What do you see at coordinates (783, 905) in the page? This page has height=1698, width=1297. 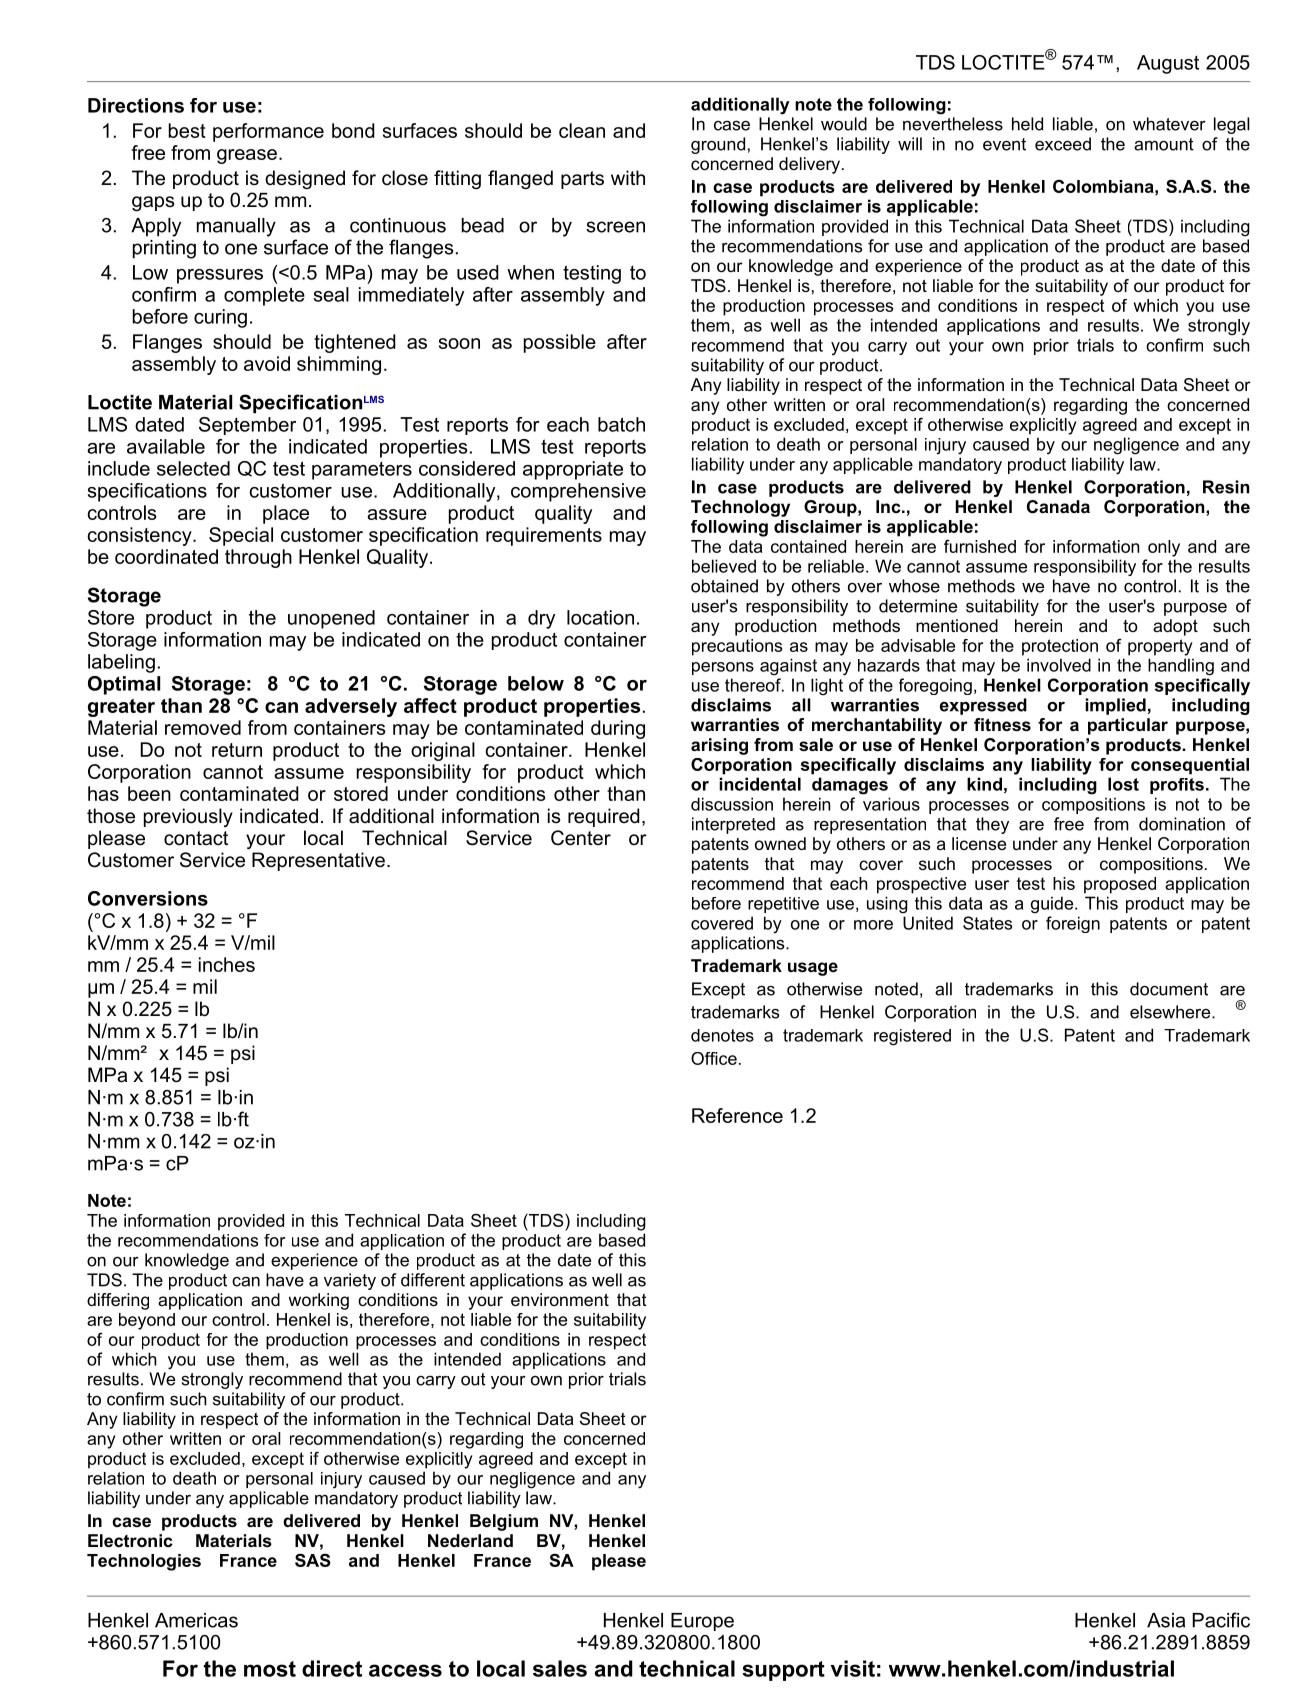 I see `repetitive` at bounding box center [783, 905].
